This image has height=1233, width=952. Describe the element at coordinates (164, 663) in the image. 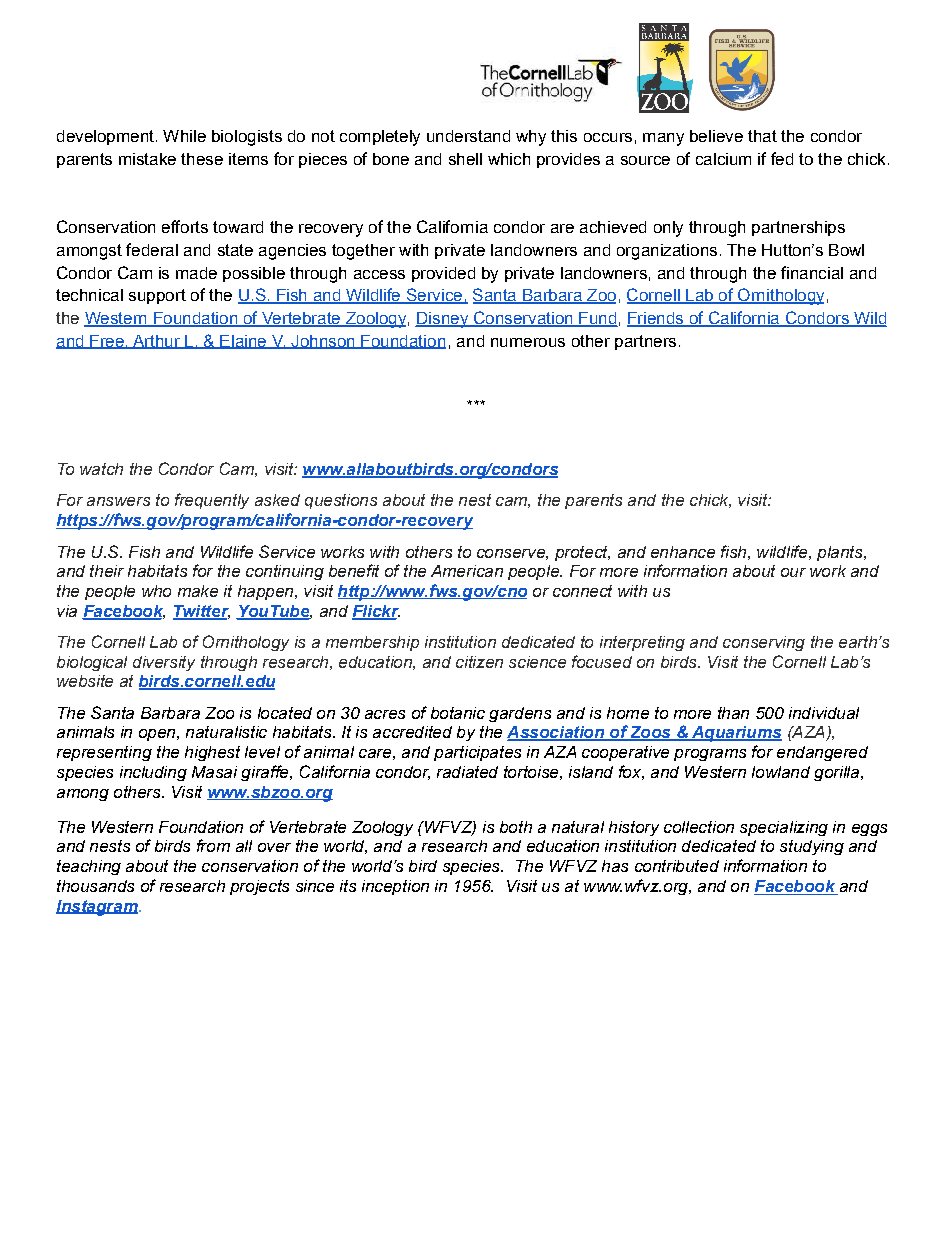

I see `diversity` at that location.
